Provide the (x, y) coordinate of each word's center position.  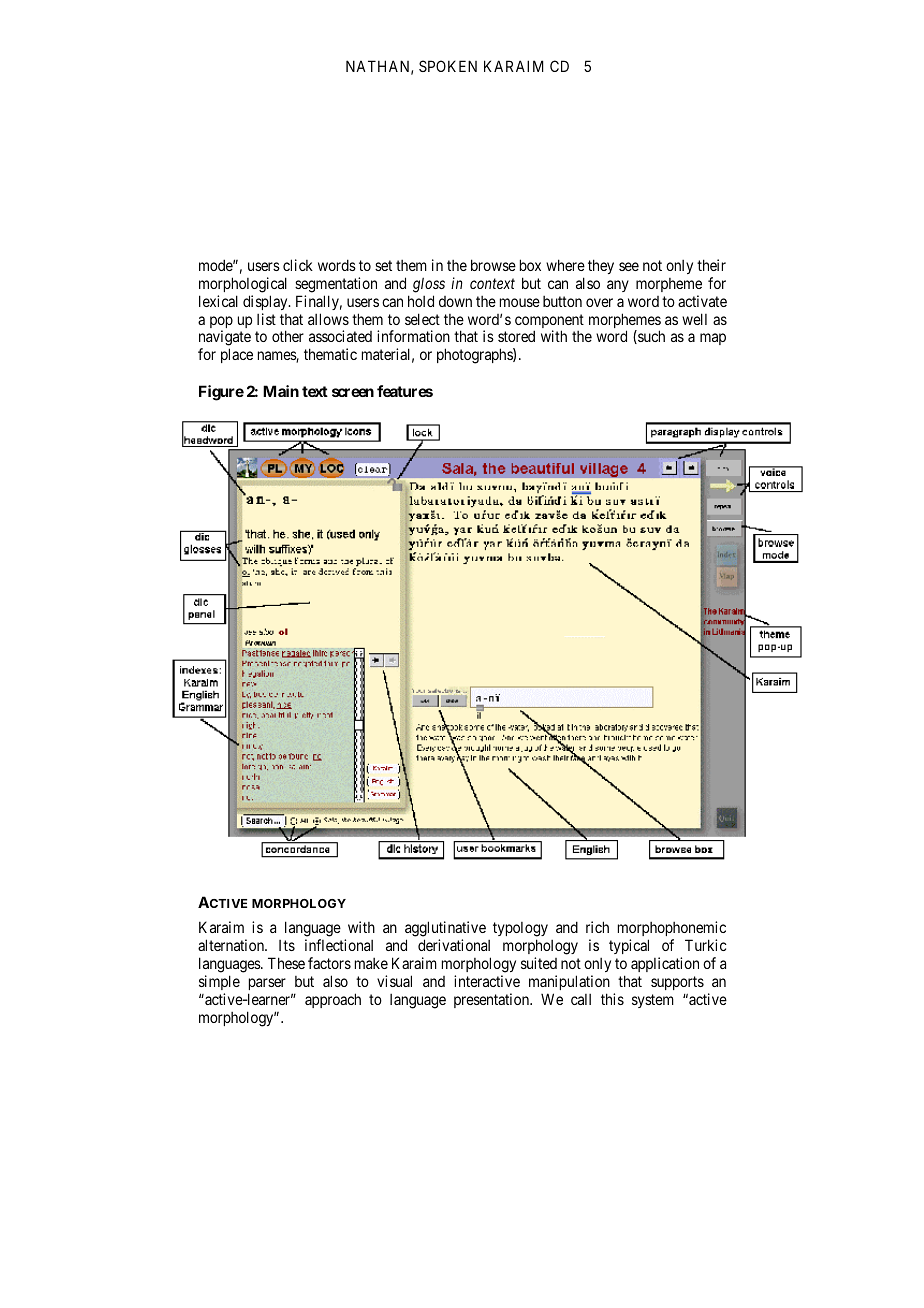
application (665, 964)
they (601, 266)
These (286, 963)
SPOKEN (448, 66)
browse (493, 265)
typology (520, 931)
